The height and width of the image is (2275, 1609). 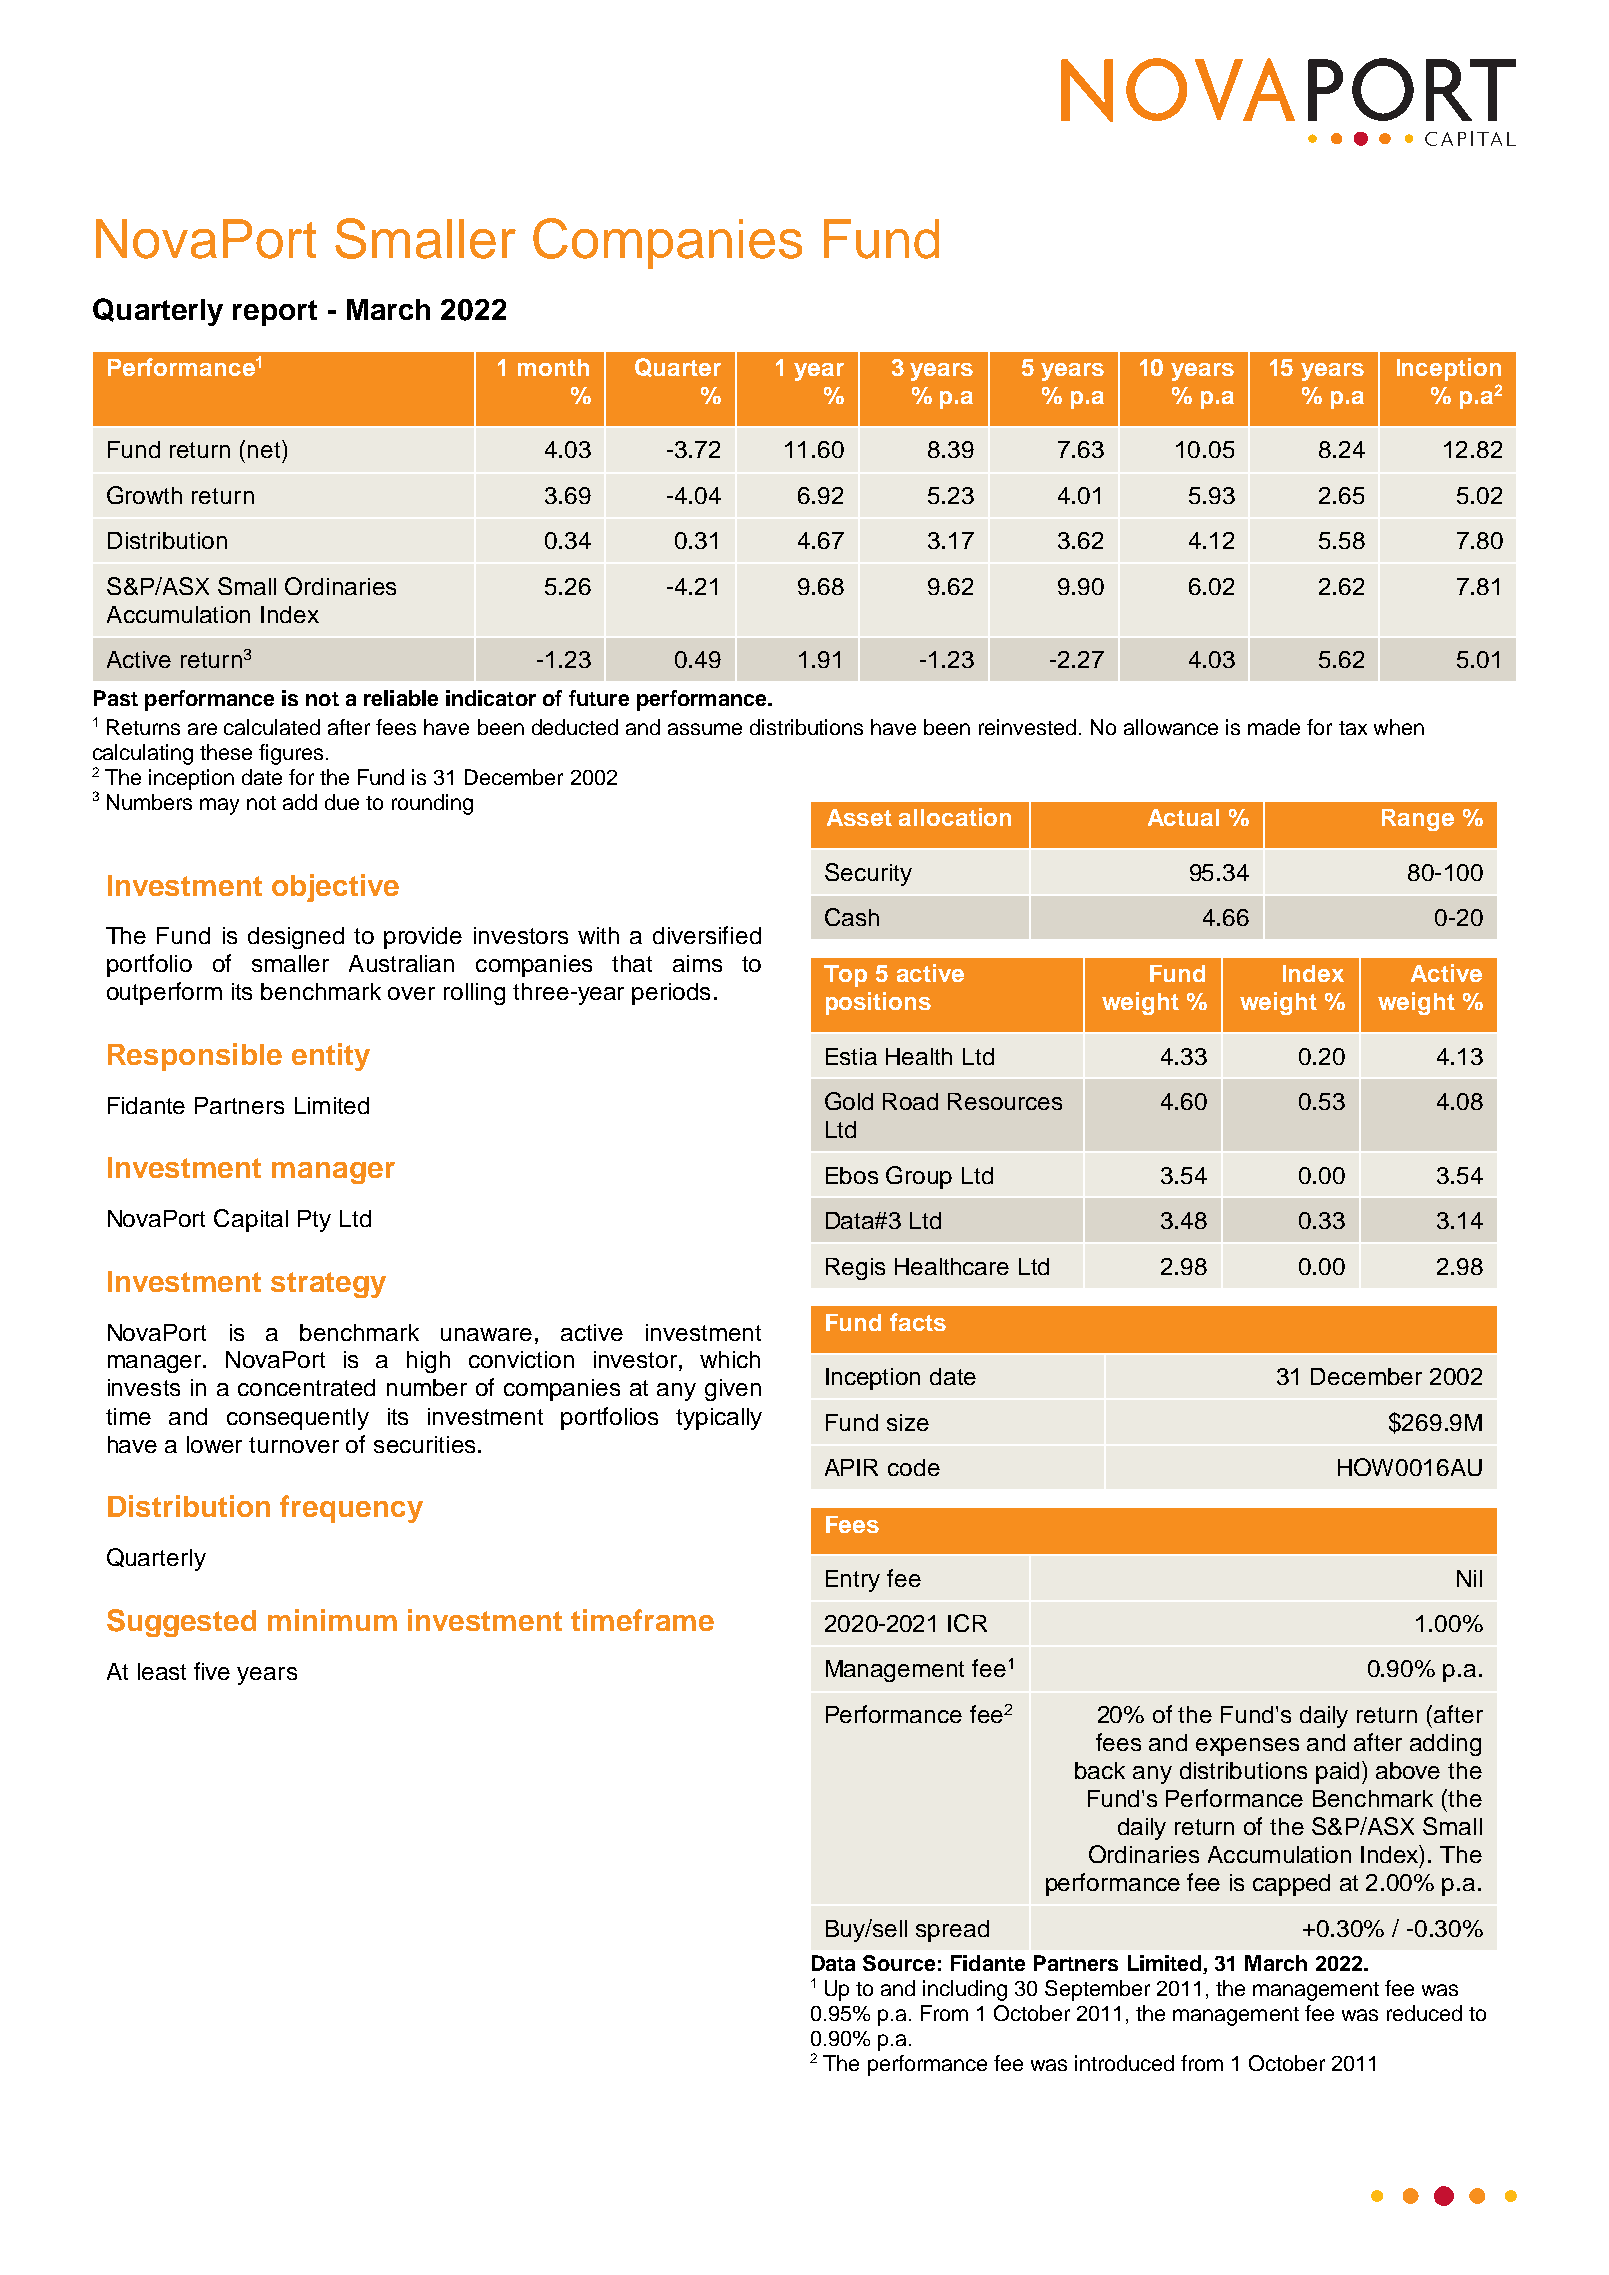 I want to click on report, so click(x=275, y=313).
